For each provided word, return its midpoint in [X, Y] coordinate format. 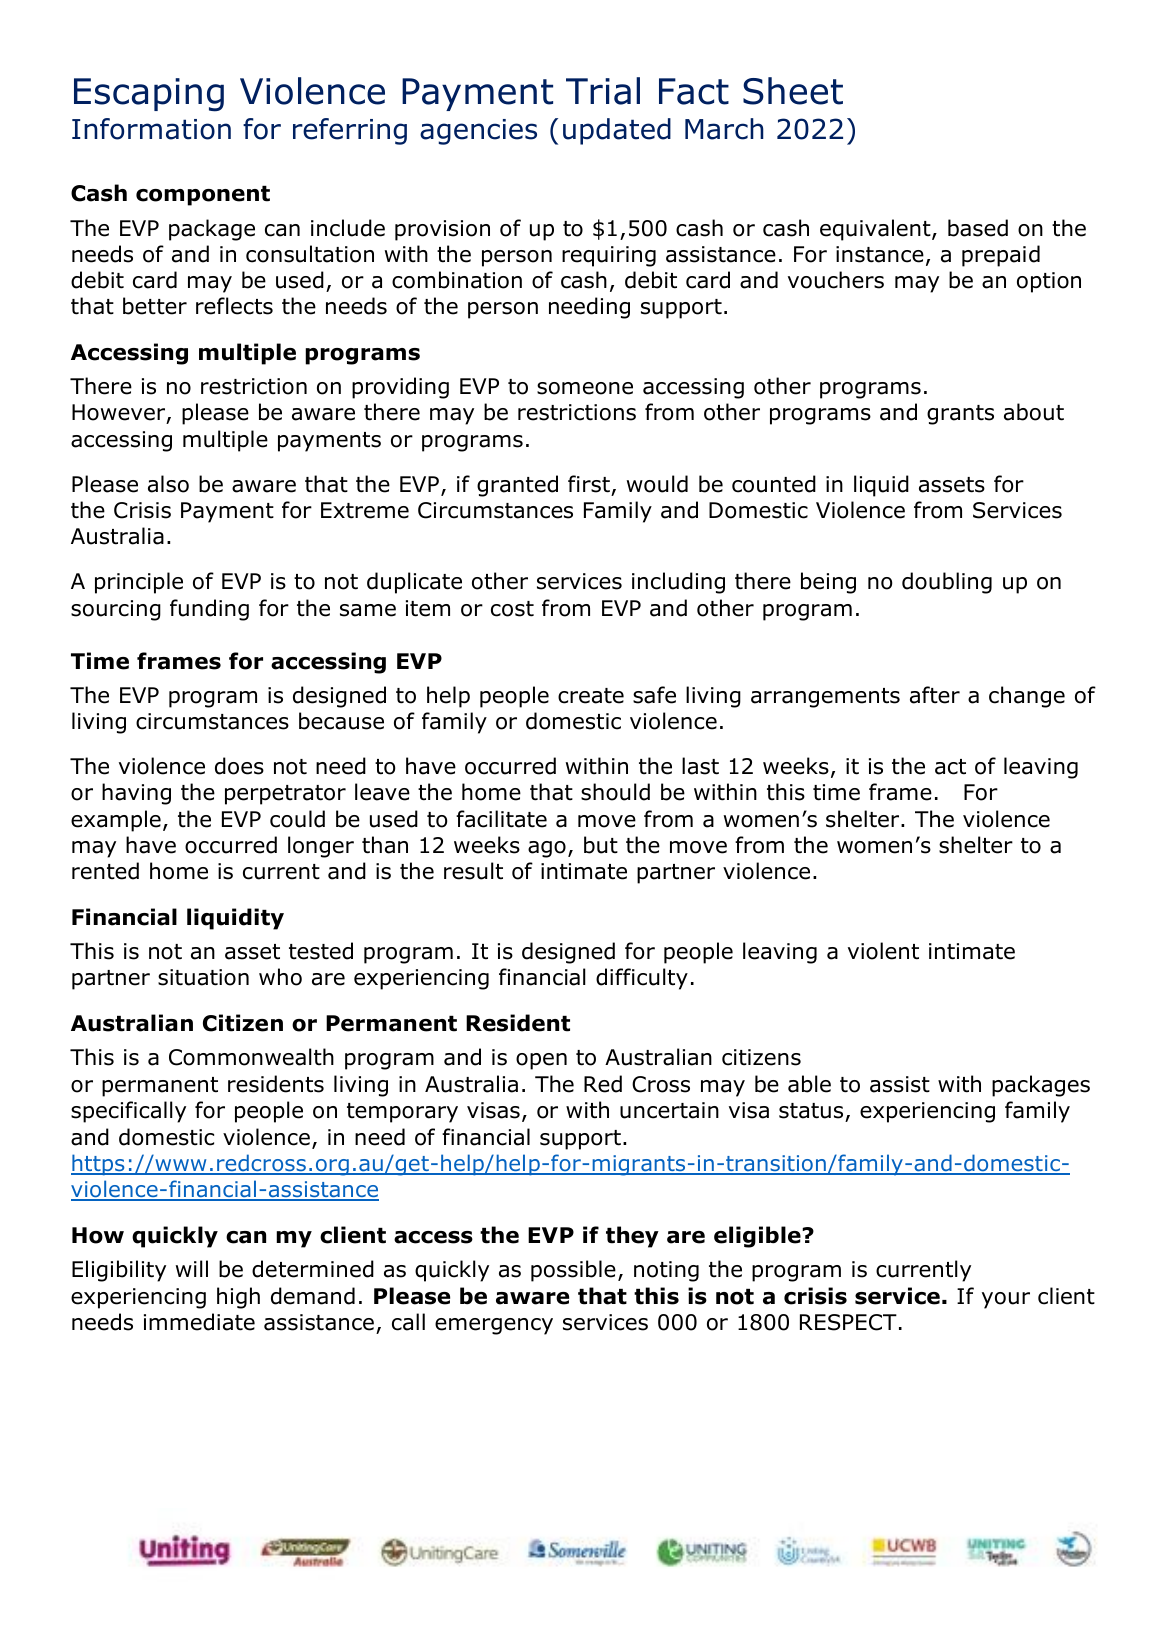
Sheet [793, 91]
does [239, 766]
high [238, 1298]
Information [151, 129]
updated [617, 131]
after [935, 695]
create [591, 696]
